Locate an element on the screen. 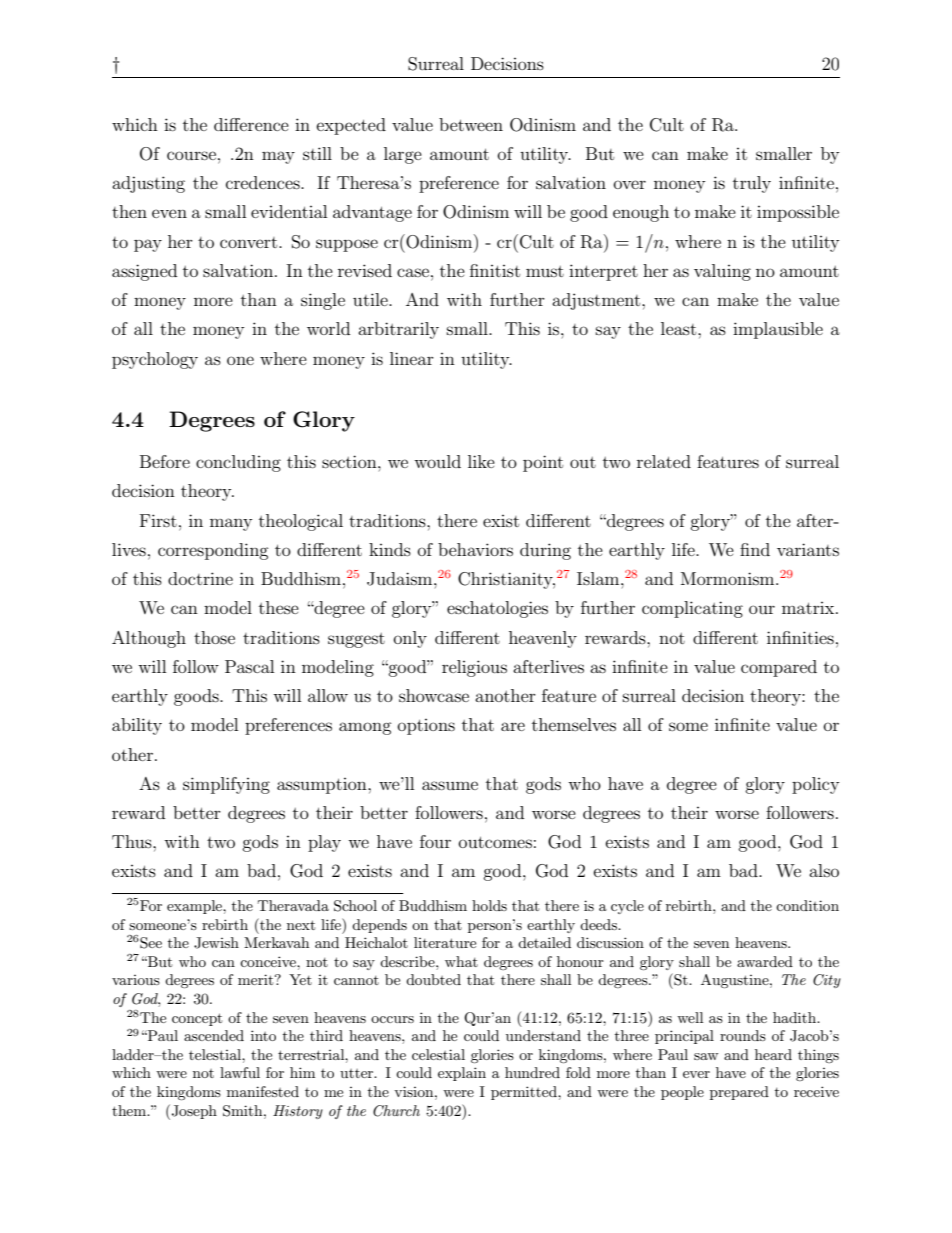  Pascal is located at coordinates (249, 666).
